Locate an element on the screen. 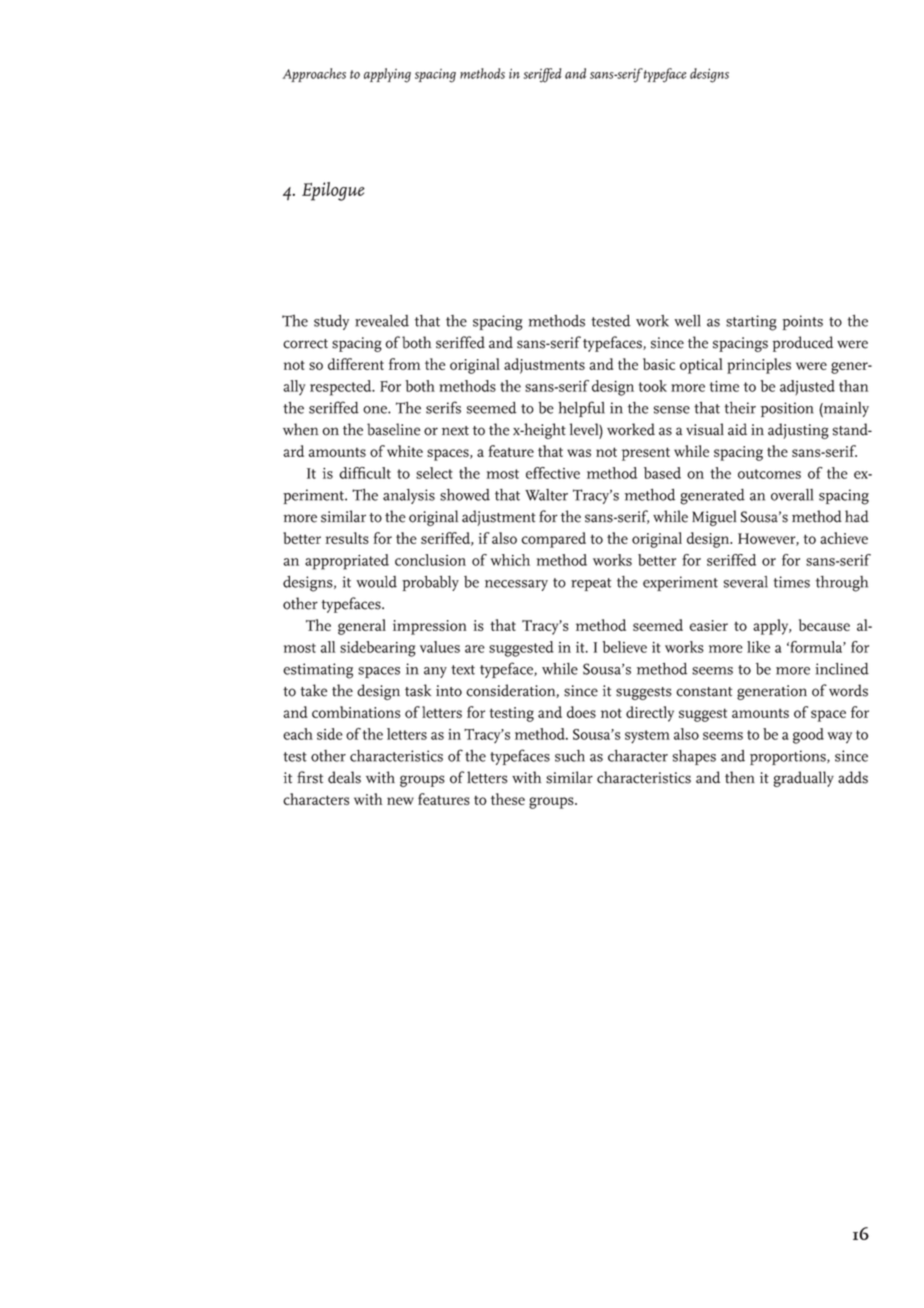 The image size is (924, 1308). baseline is located at coordinates (394, 429).
